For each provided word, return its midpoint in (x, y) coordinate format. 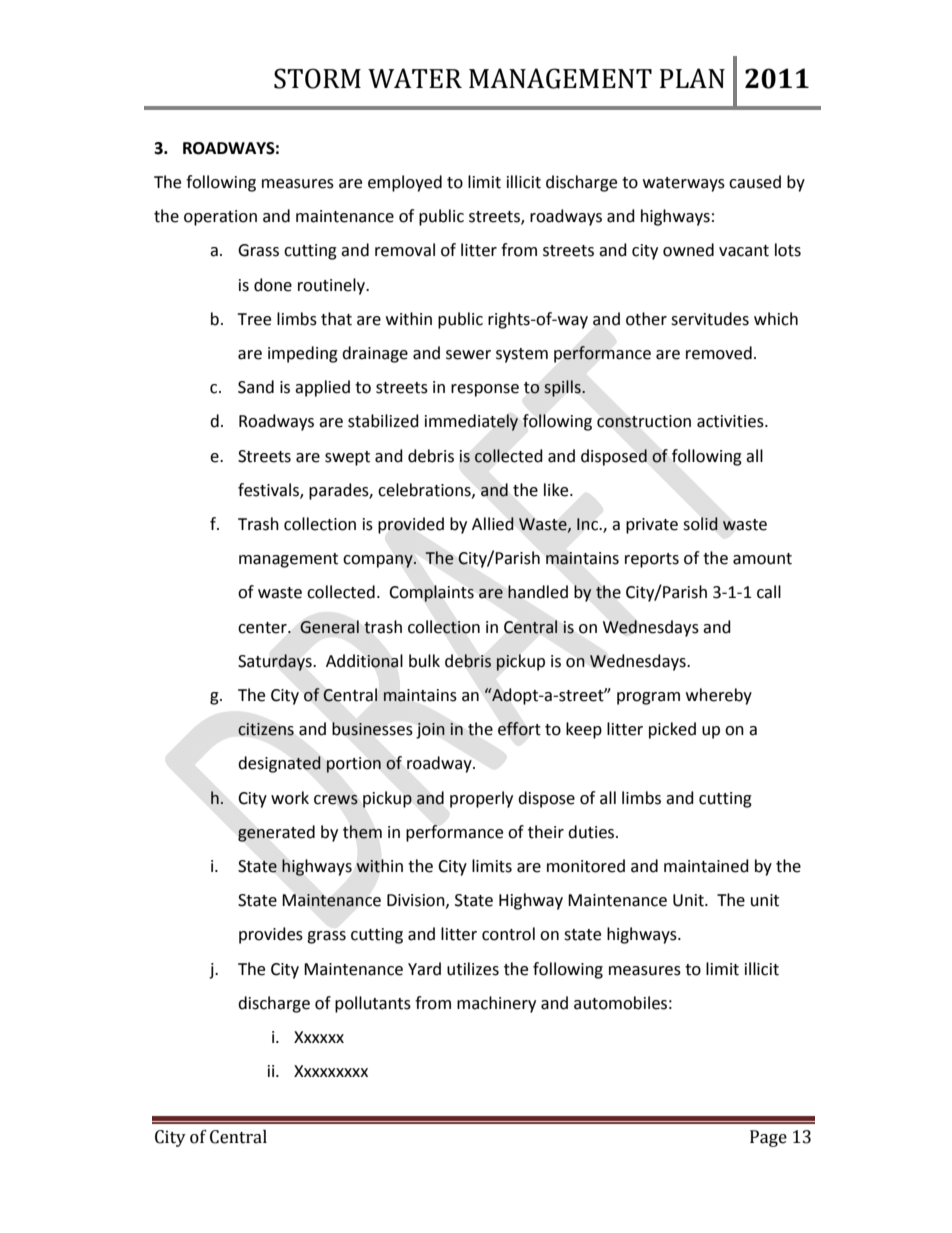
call (769, 592)
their (546, 832)
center (263, 628)
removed (719, 353)
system (522, 355)
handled (538, 592)
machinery (496, 1004)
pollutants (373, 1004)
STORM (317, 78)
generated (276, 833)
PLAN (692, 78)
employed (405, 183)
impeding (303, 354)
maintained (706, 866)
